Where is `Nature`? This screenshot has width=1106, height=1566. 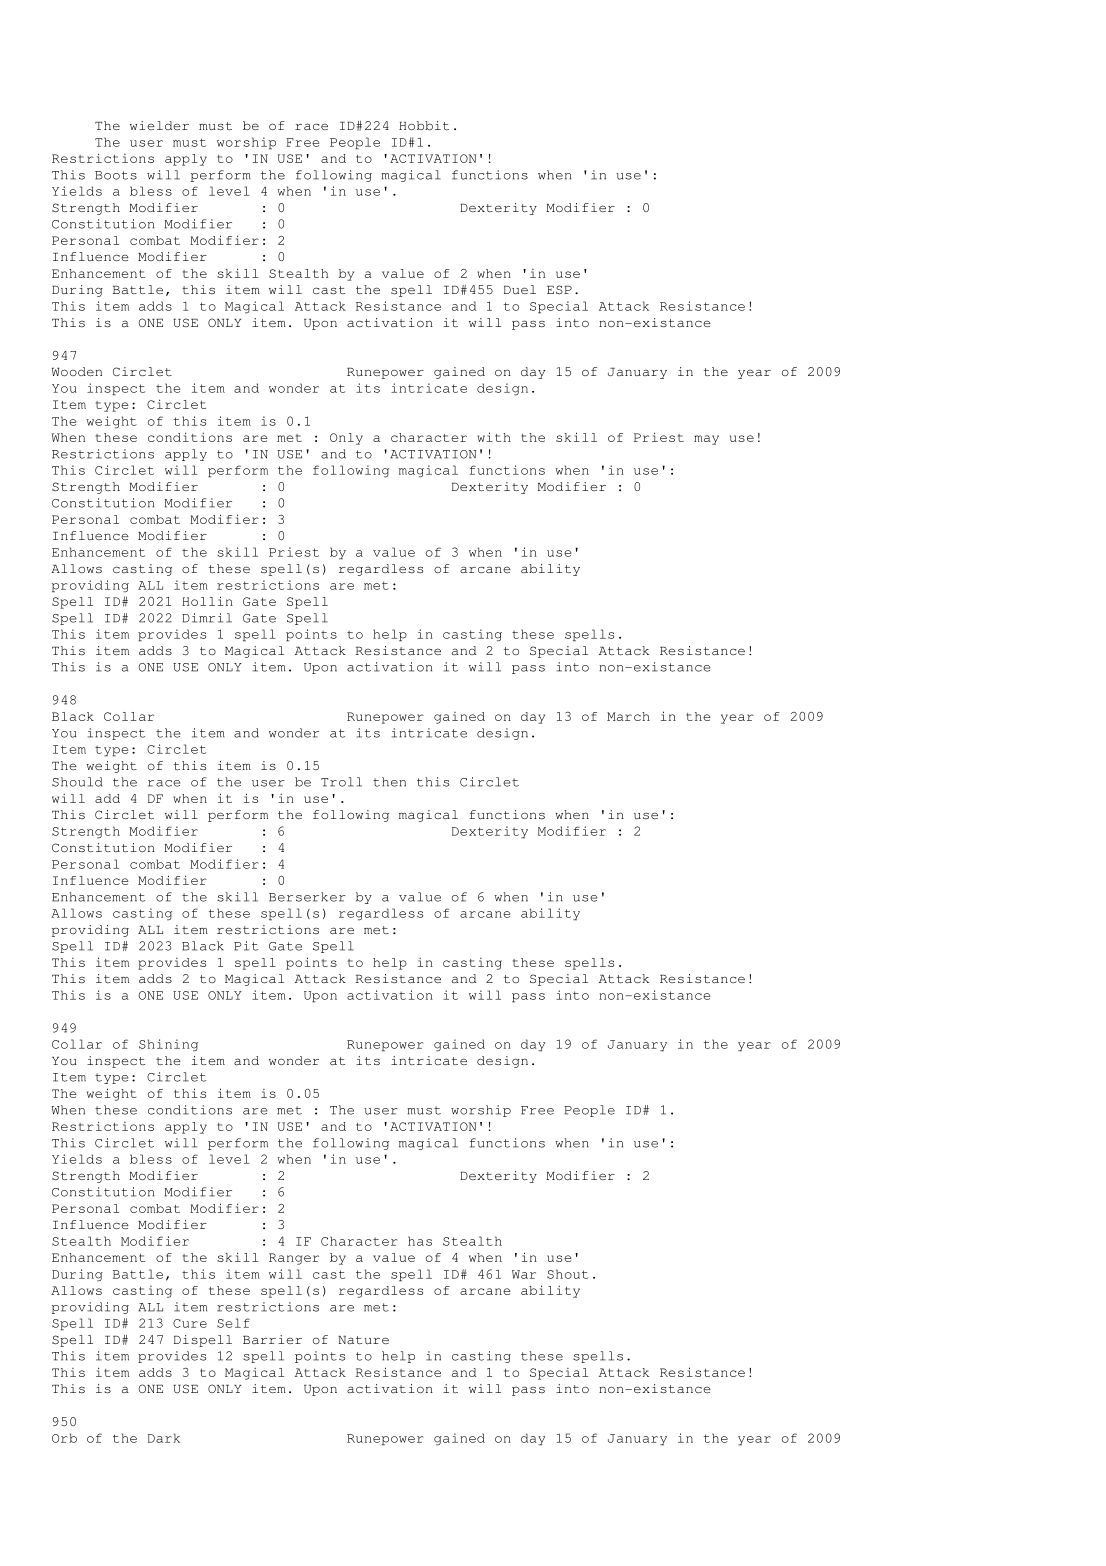 Nature is located at coordinates (363, 1340).
